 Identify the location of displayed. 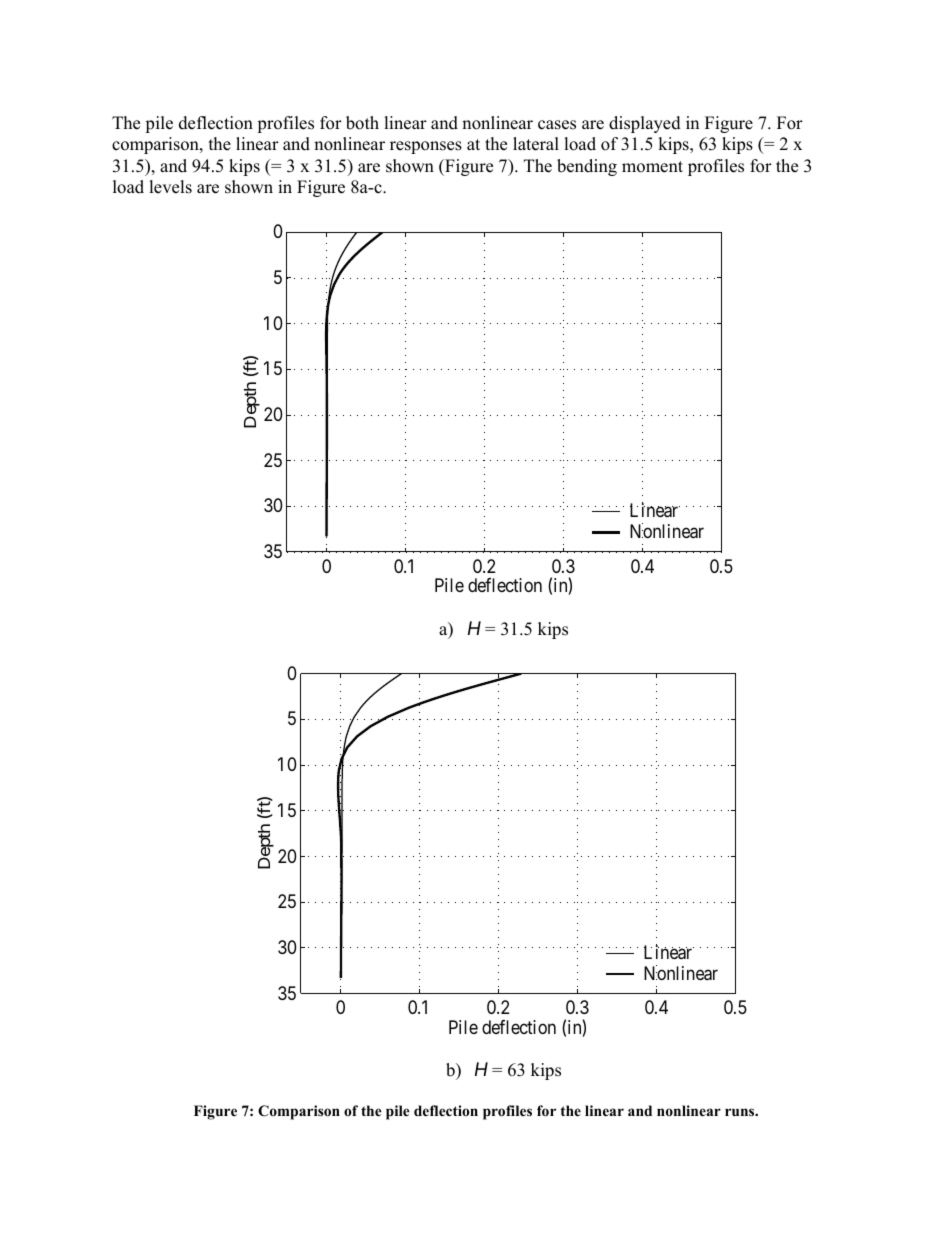
(645, 124).
